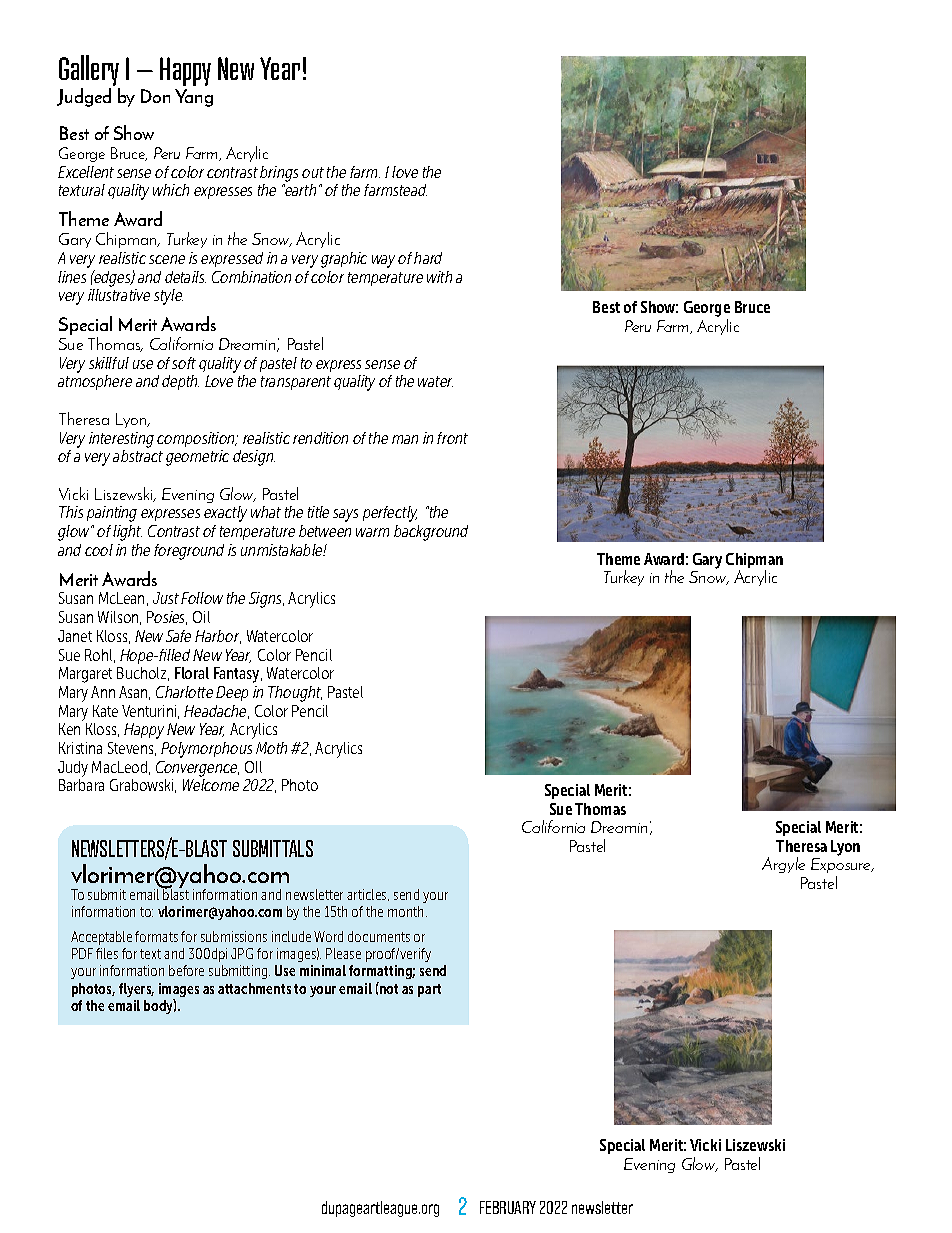 The height and width of the document is (1233, 952). I want to click on Argyle, so click(783, 865).
